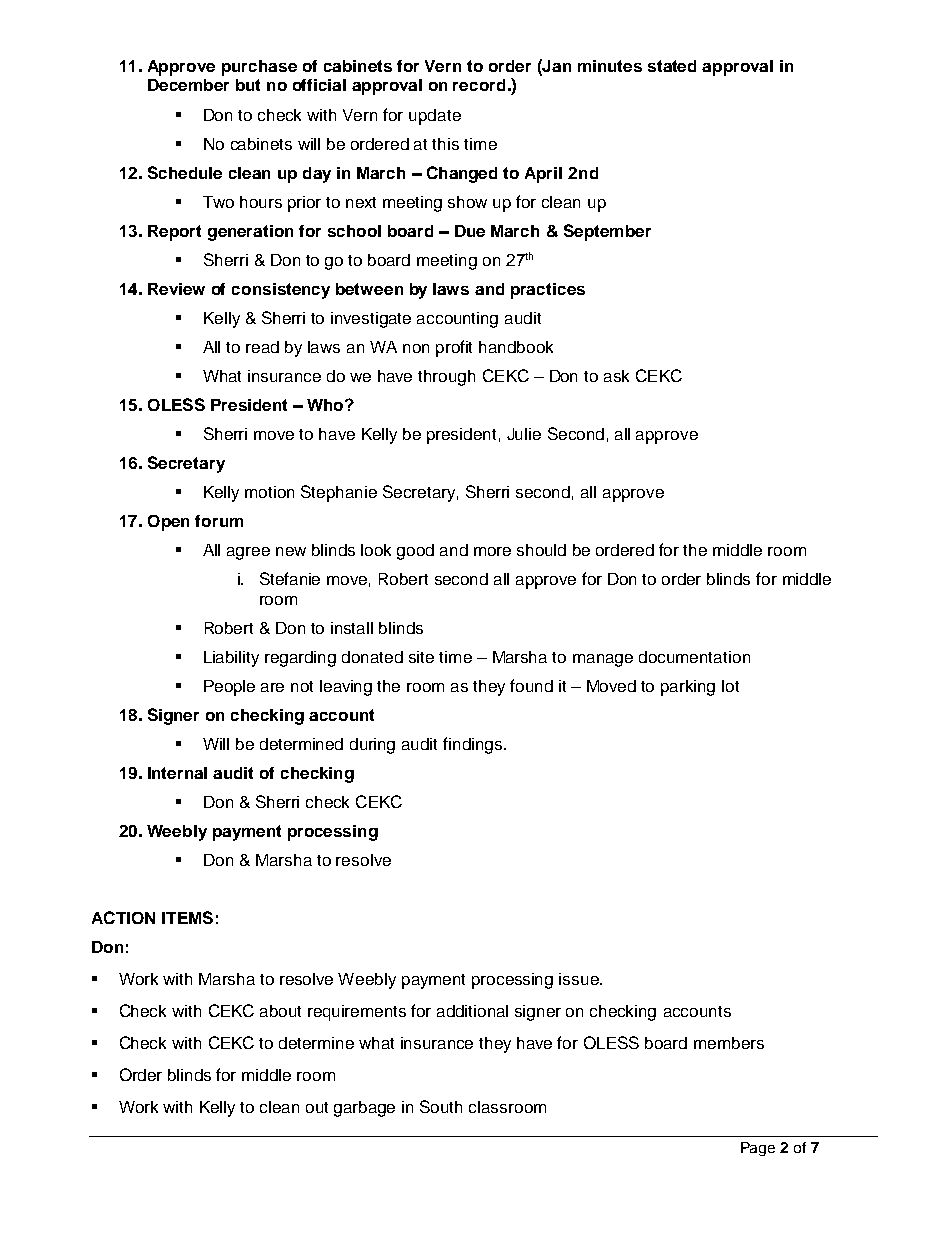 The width and height of the document is (952, 1233). I want to click on stated, so click(672, 66).
